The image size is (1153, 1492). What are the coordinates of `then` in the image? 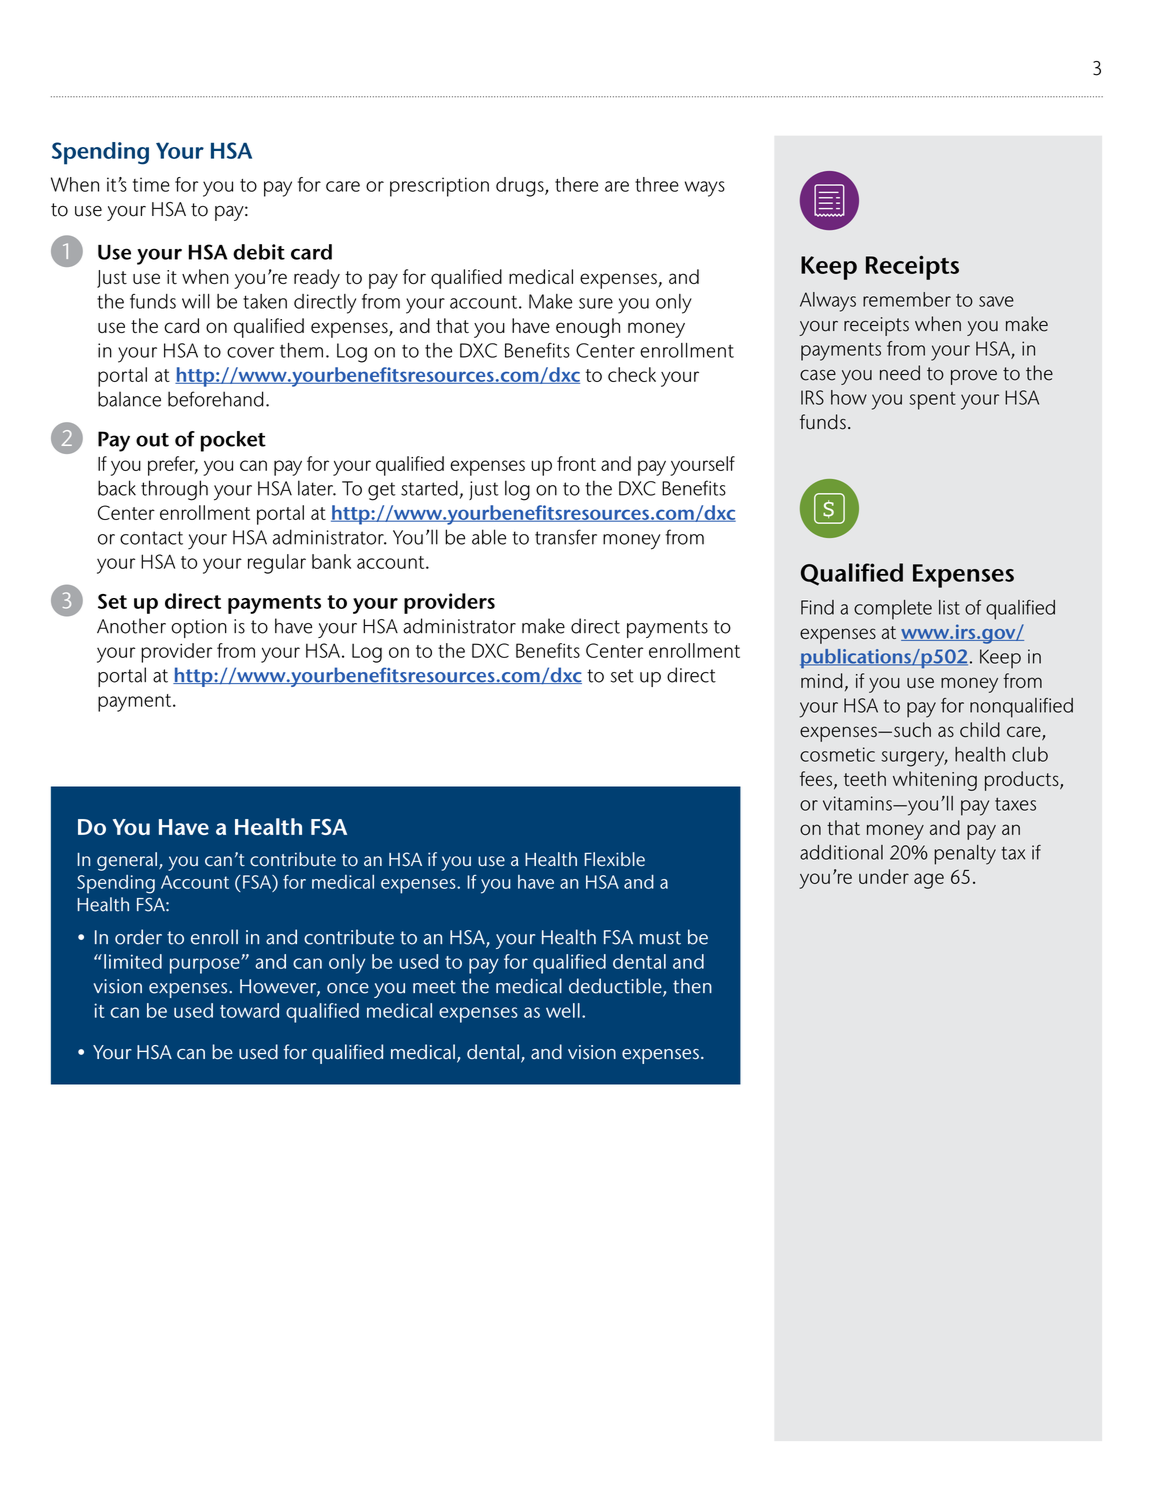 It's located at (692, 986).
